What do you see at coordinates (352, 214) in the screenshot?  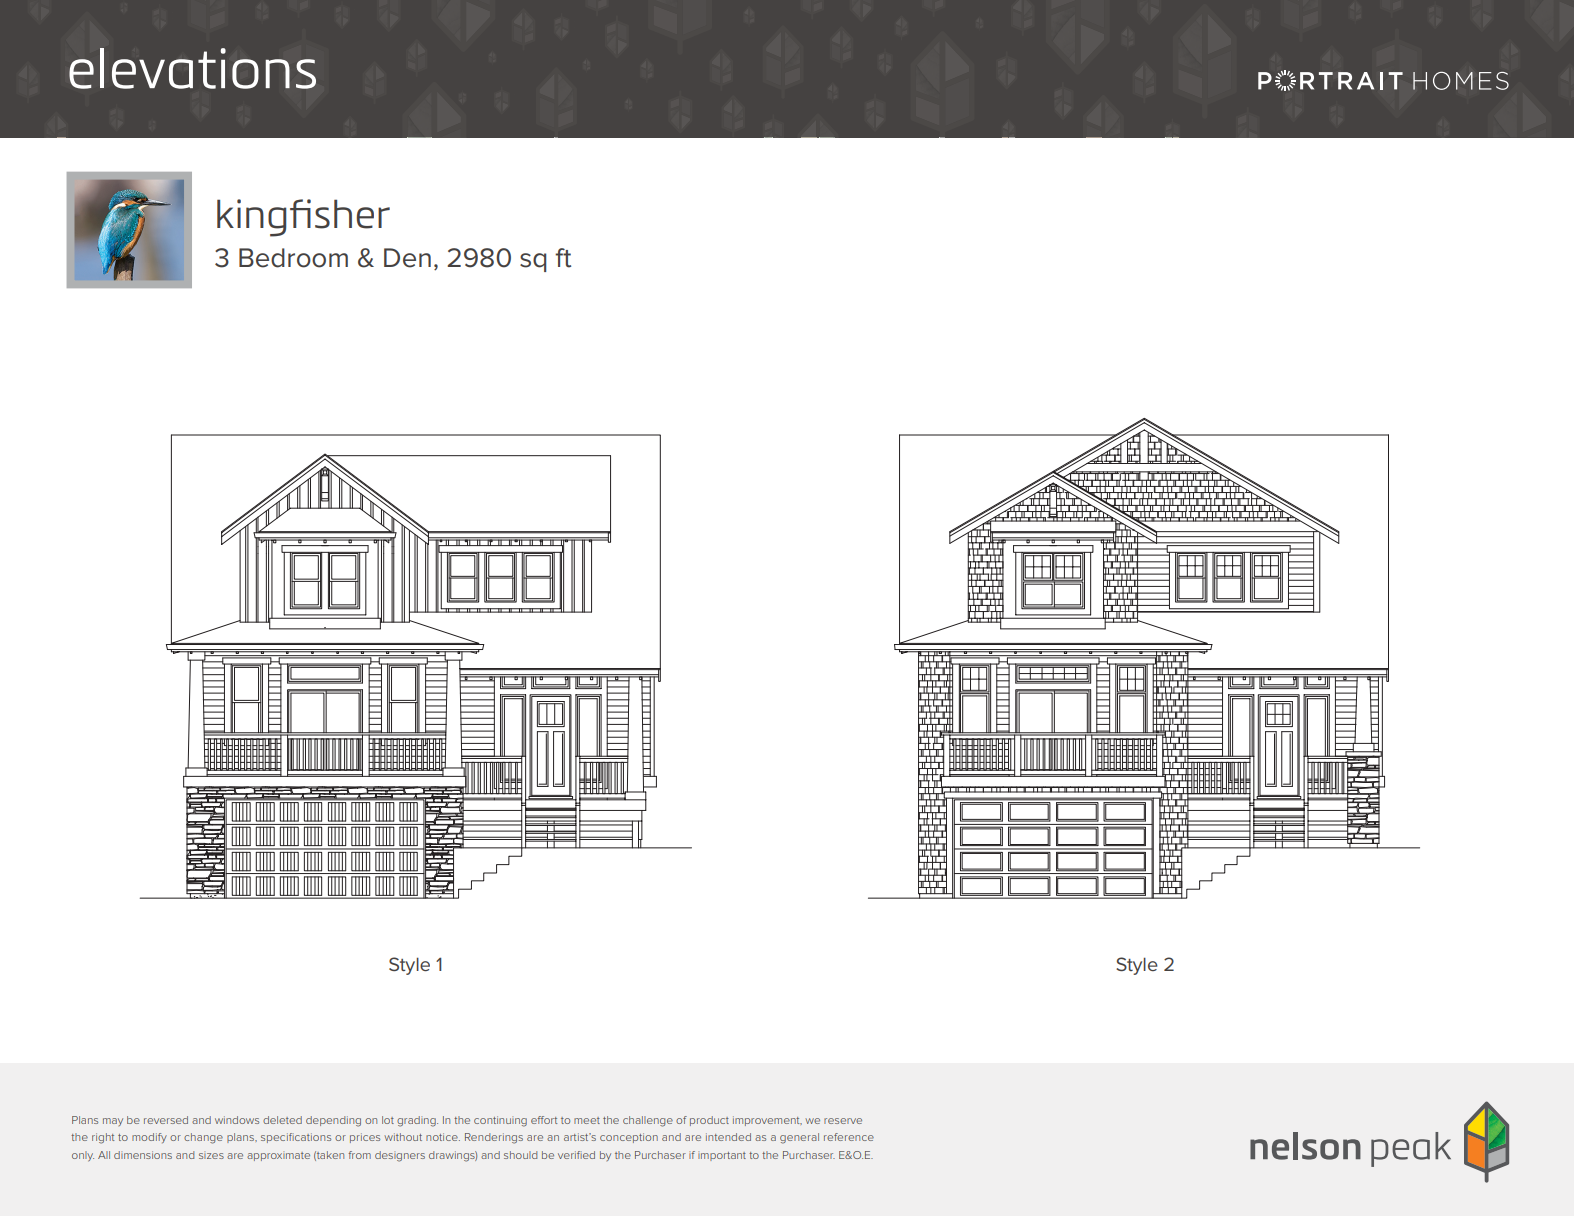 I see `sher` at bounding box center [352, 214].
